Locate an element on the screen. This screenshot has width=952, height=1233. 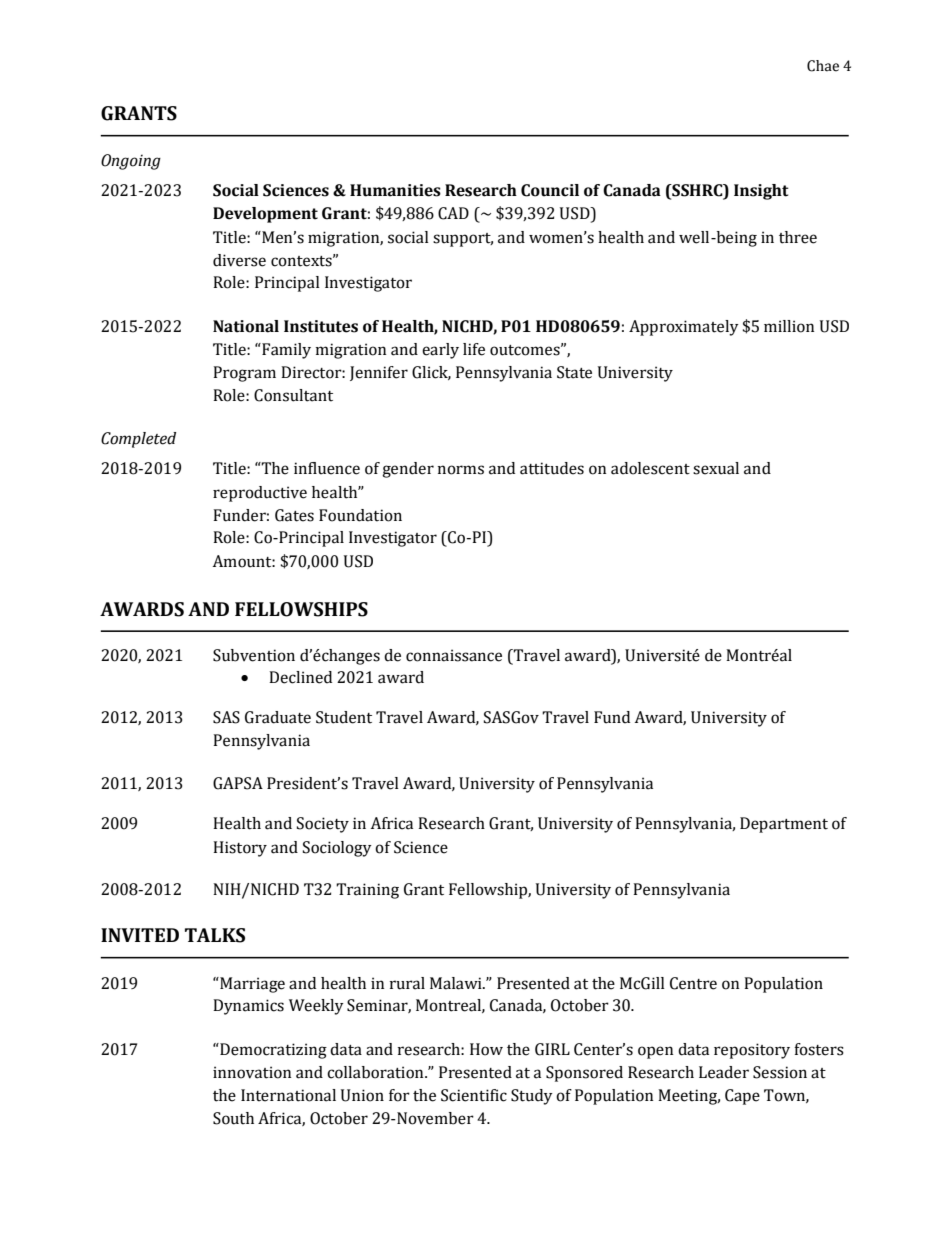
Department is located at coordinates (784, 825).
